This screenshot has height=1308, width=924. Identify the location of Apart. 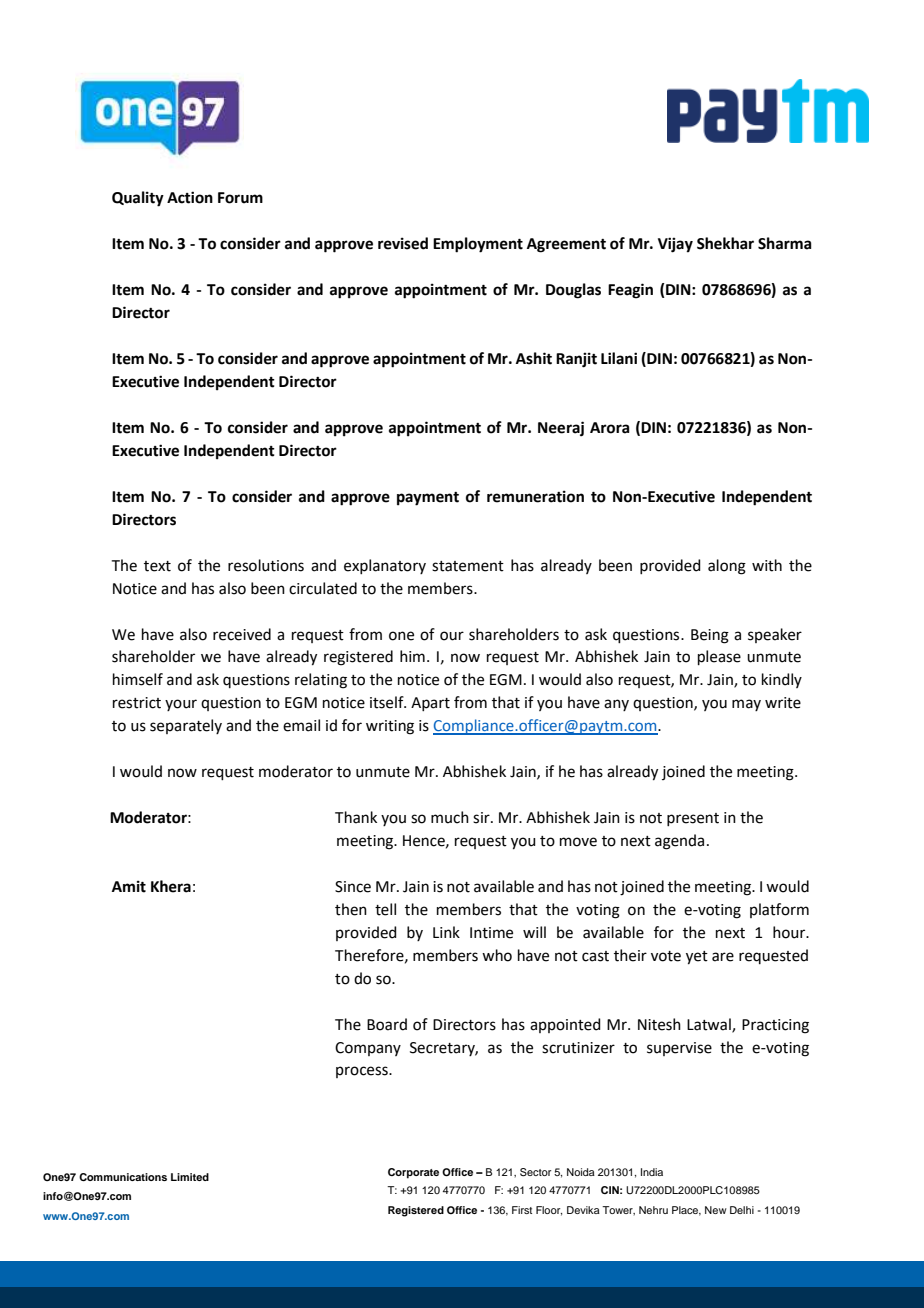
(430, 704).
